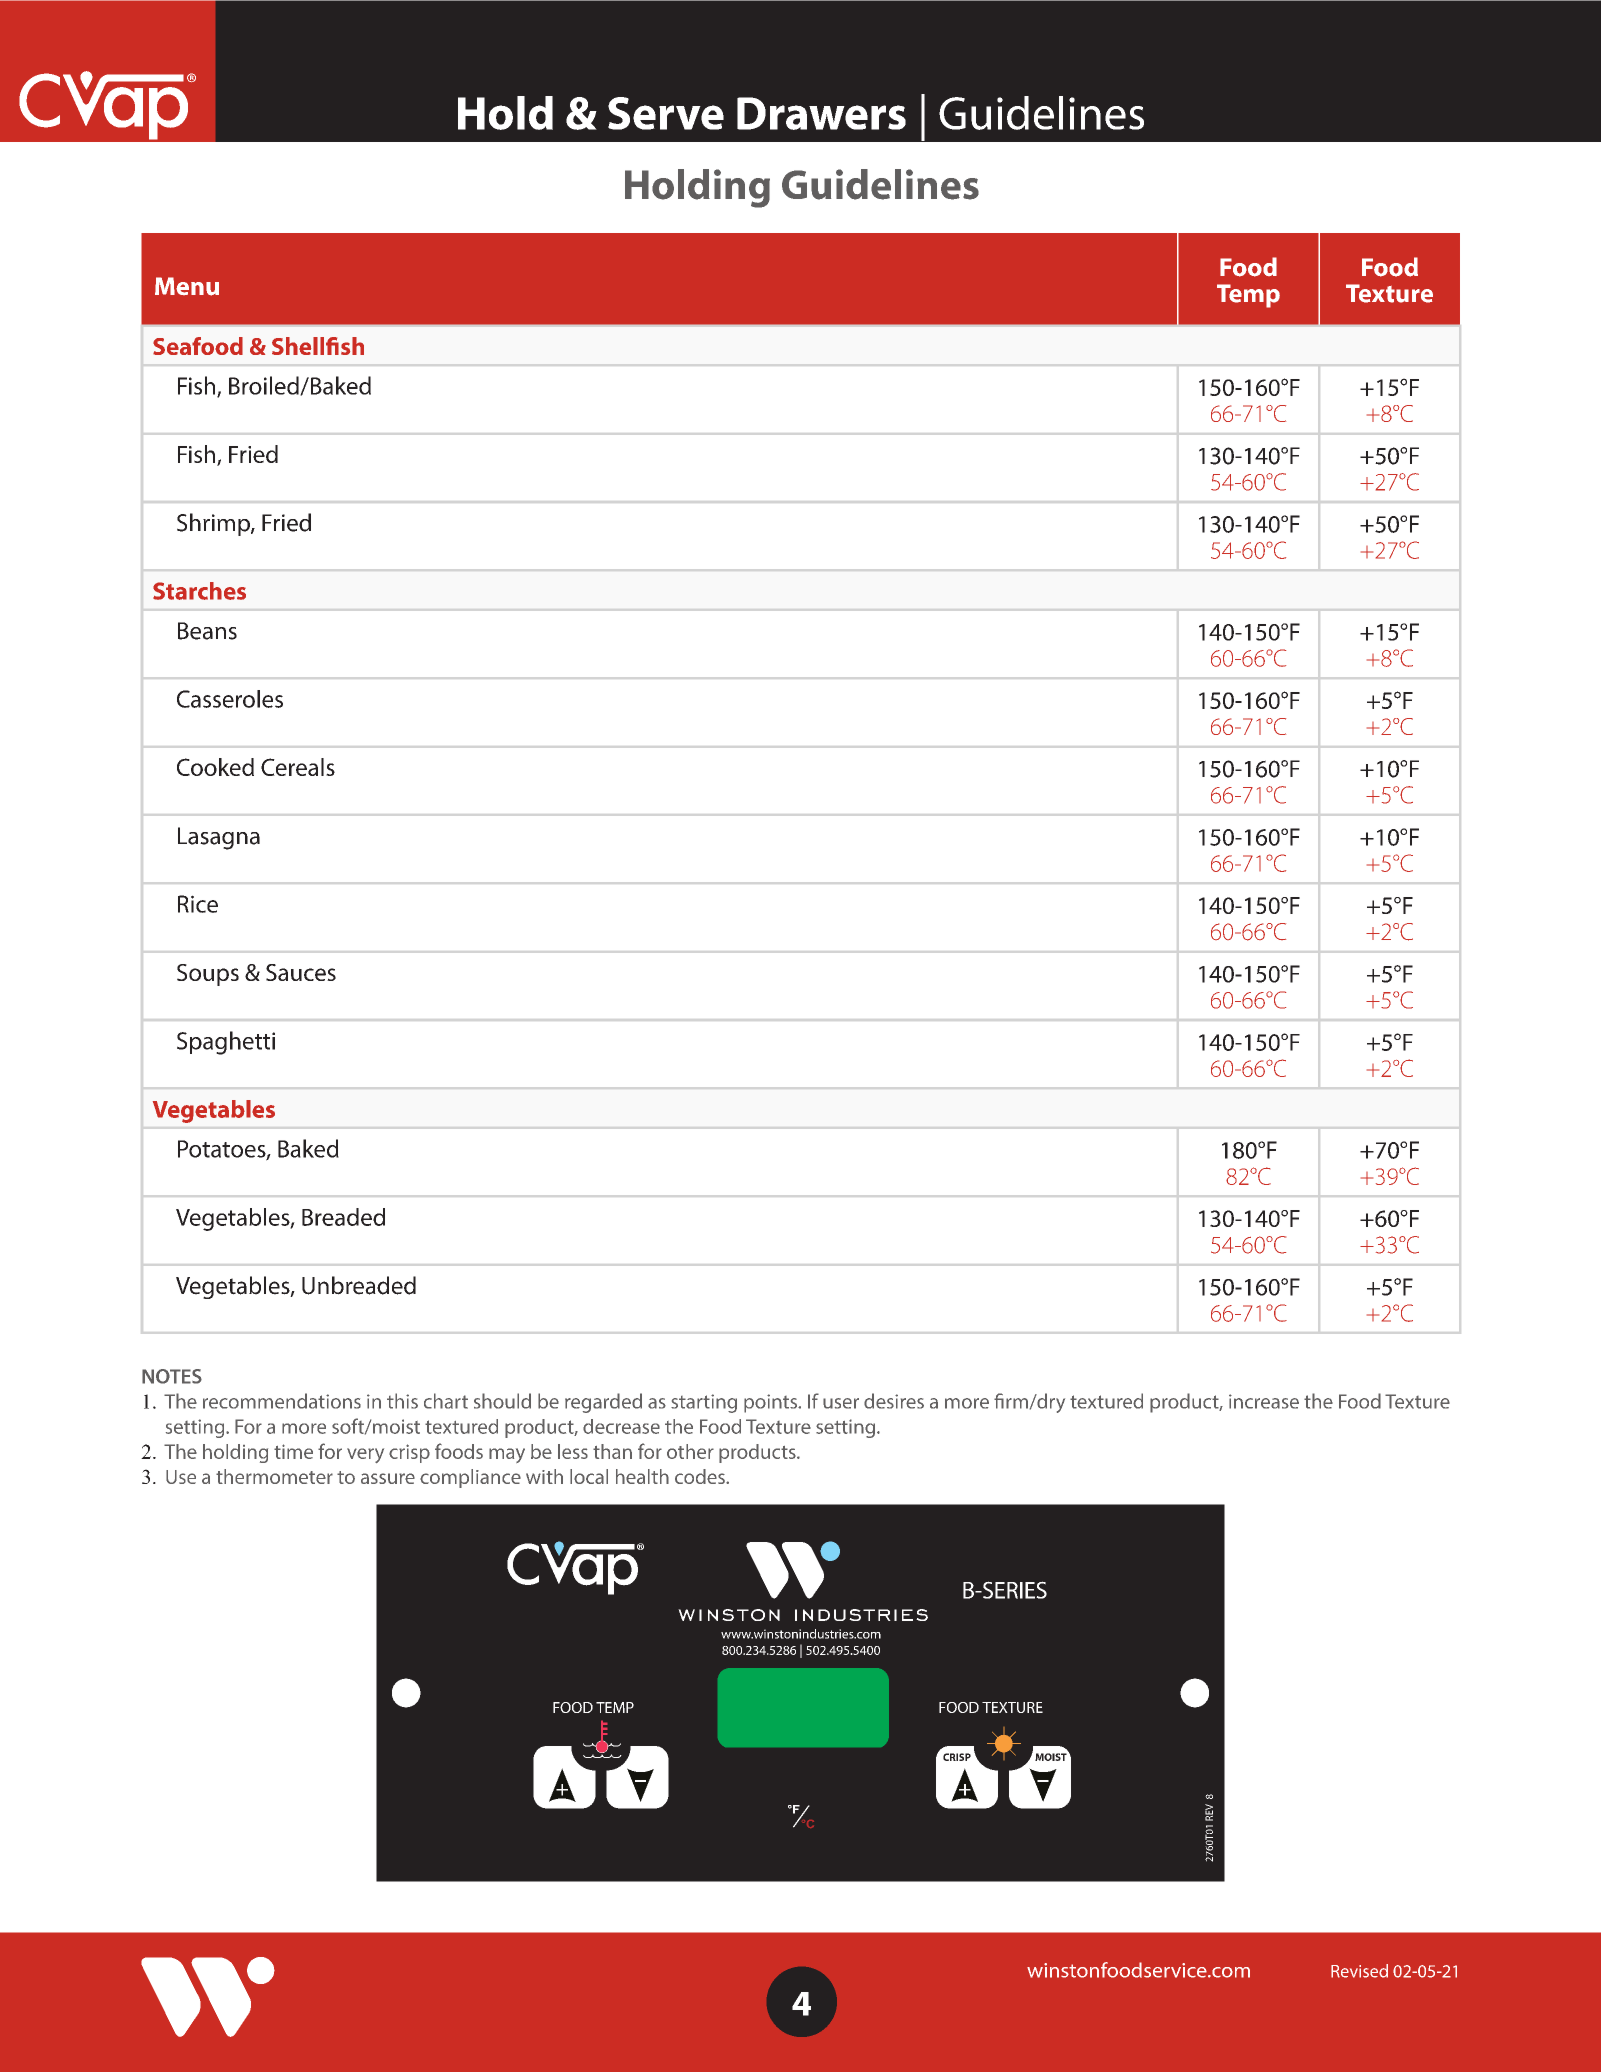 Image resolution: width=1601 pixels, height=2072 pixels. I want to click on Drawers, so click(821, 113).
